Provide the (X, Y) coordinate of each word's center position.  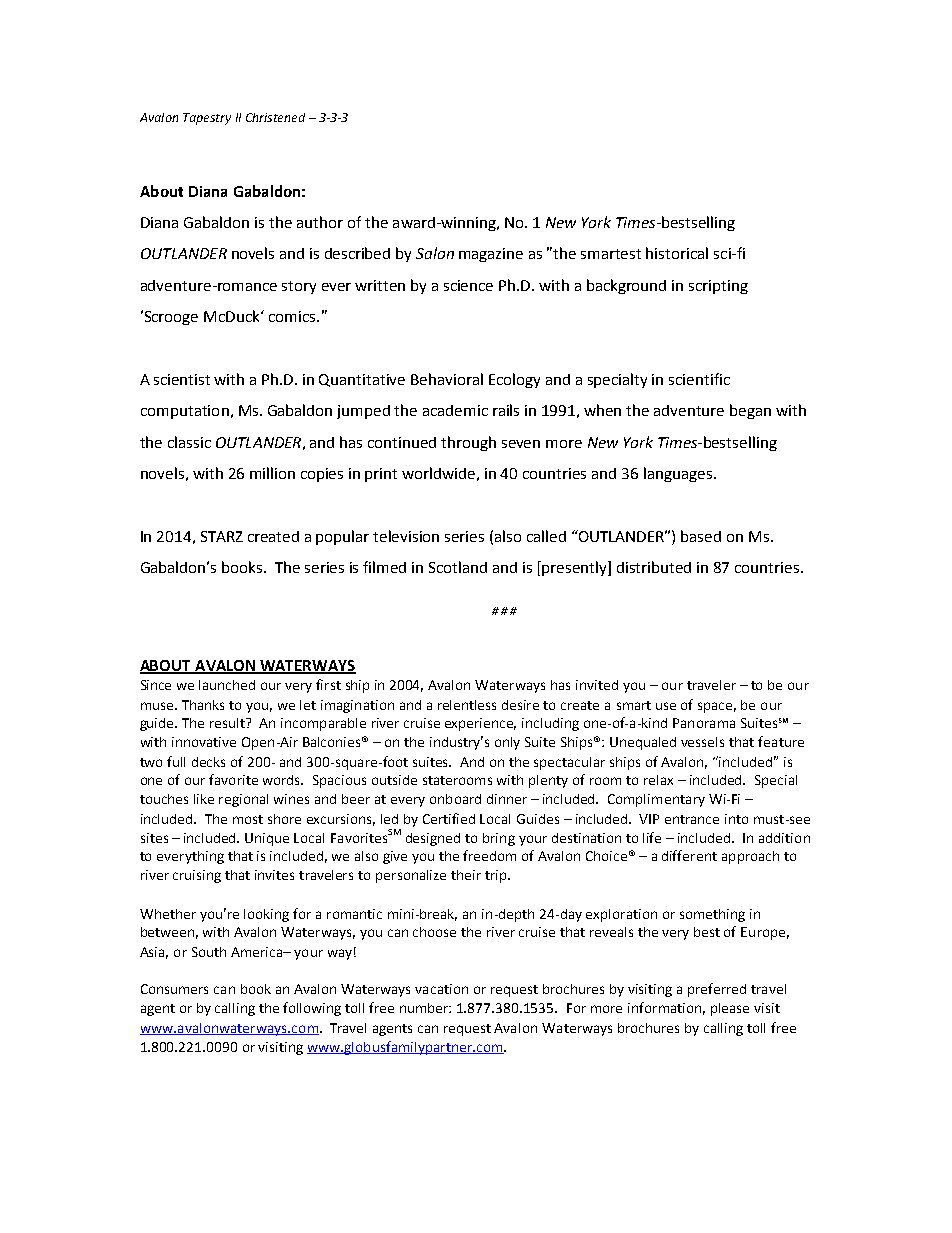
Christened (275, 117)
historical (677, 253)
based (701, 536)
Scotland (458, 567)
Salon (435, 253)
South (209, 952)
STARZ (222, 536)
